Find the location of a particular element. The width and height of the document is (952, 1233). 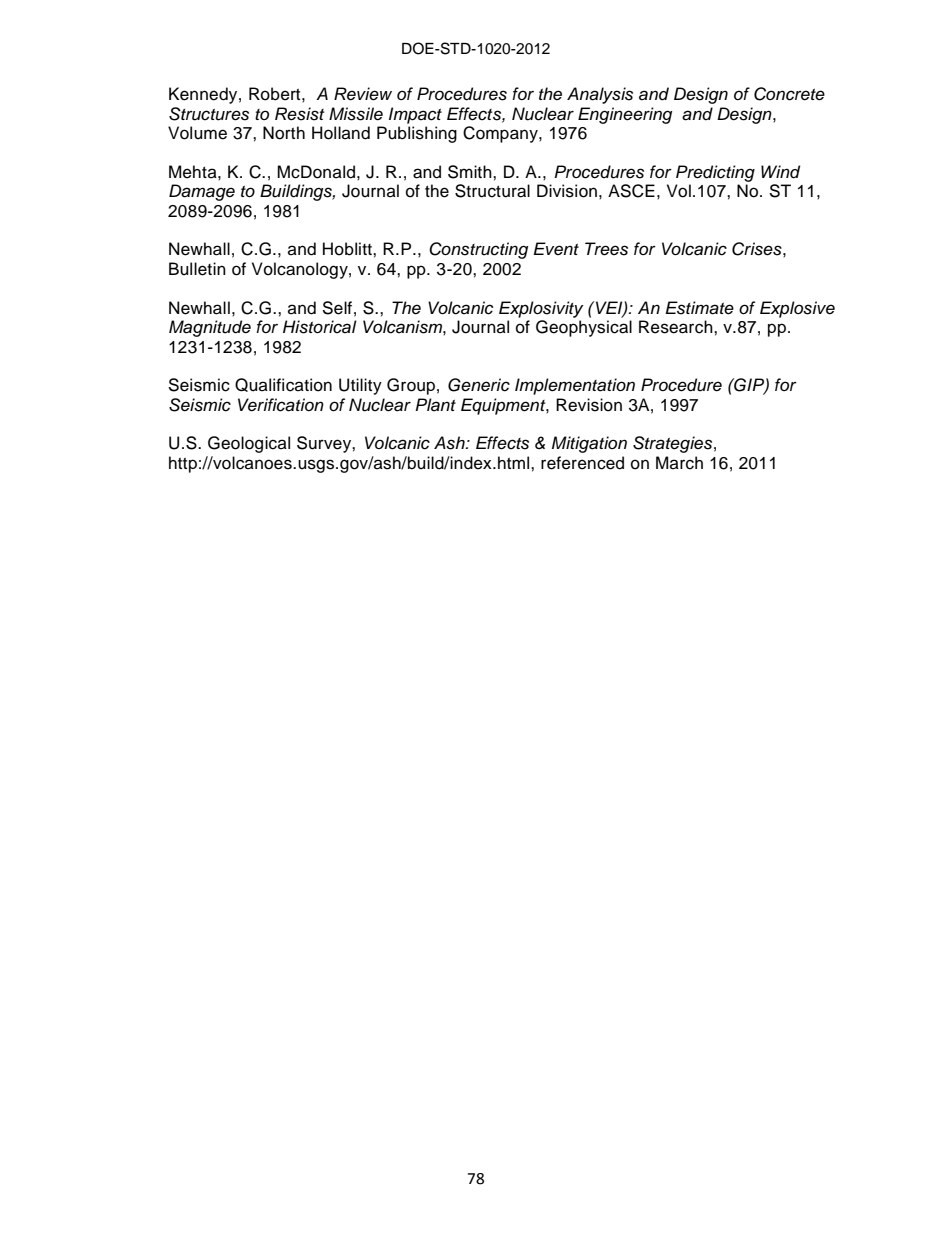

Resist is located at coordinates (299, 114).
